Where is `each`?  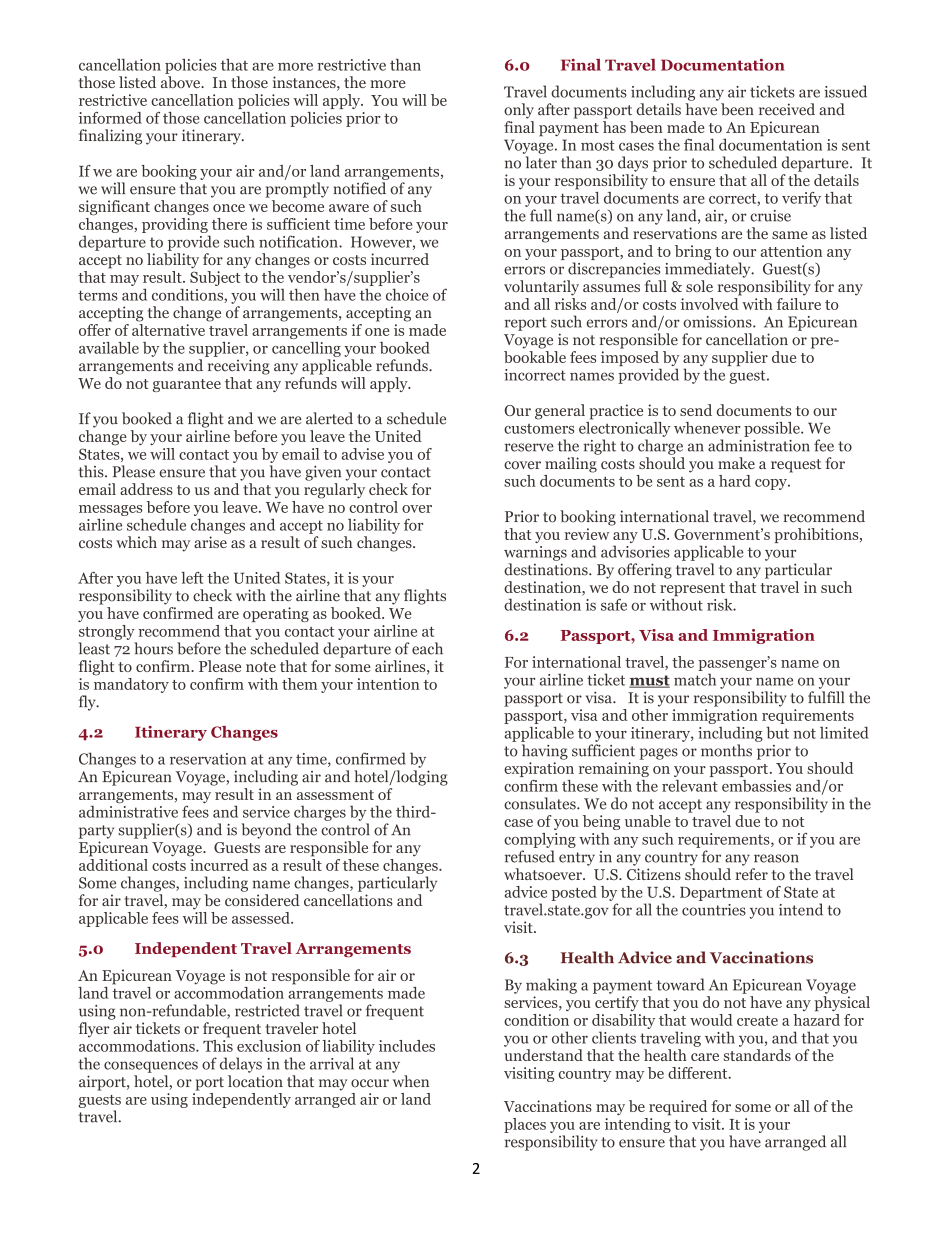
each is located at coordinates (427, 648).
